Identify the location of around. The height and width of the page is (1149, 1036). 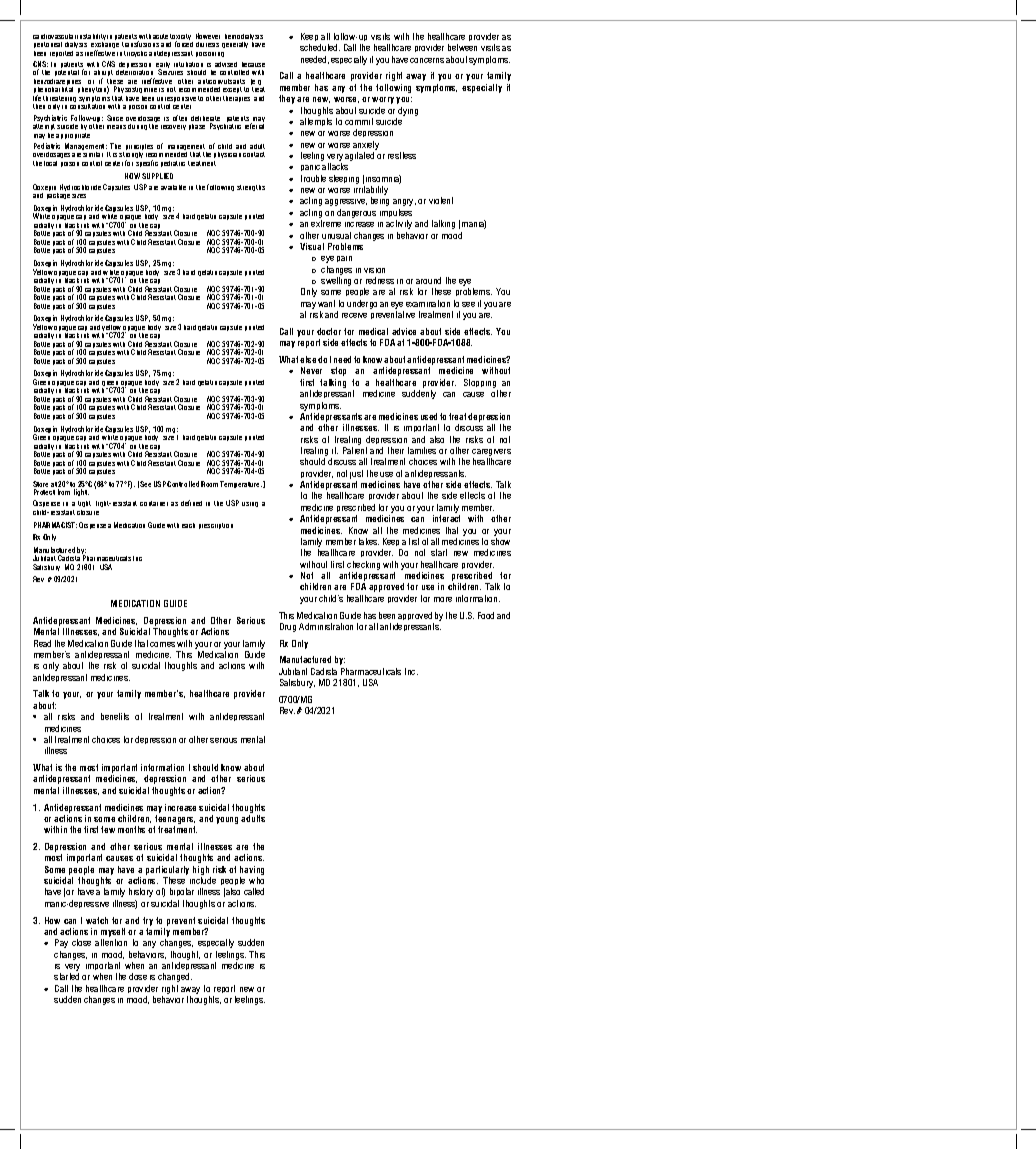
(428, 280).
